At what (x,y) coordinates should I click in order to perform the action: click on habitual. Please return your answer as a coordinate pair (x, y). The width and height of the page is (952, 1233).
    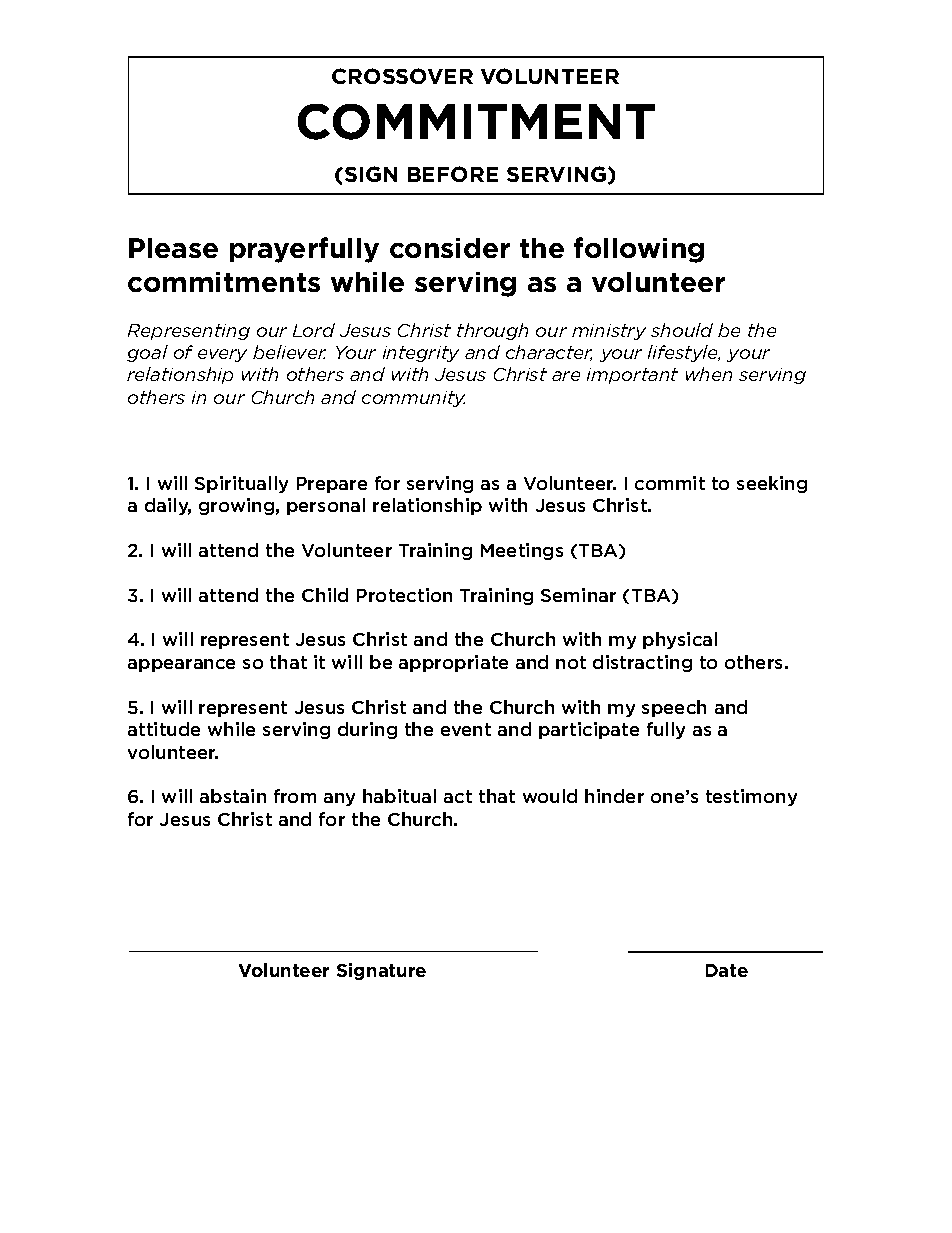
    Looking at the image, I should click on (399, 796).
